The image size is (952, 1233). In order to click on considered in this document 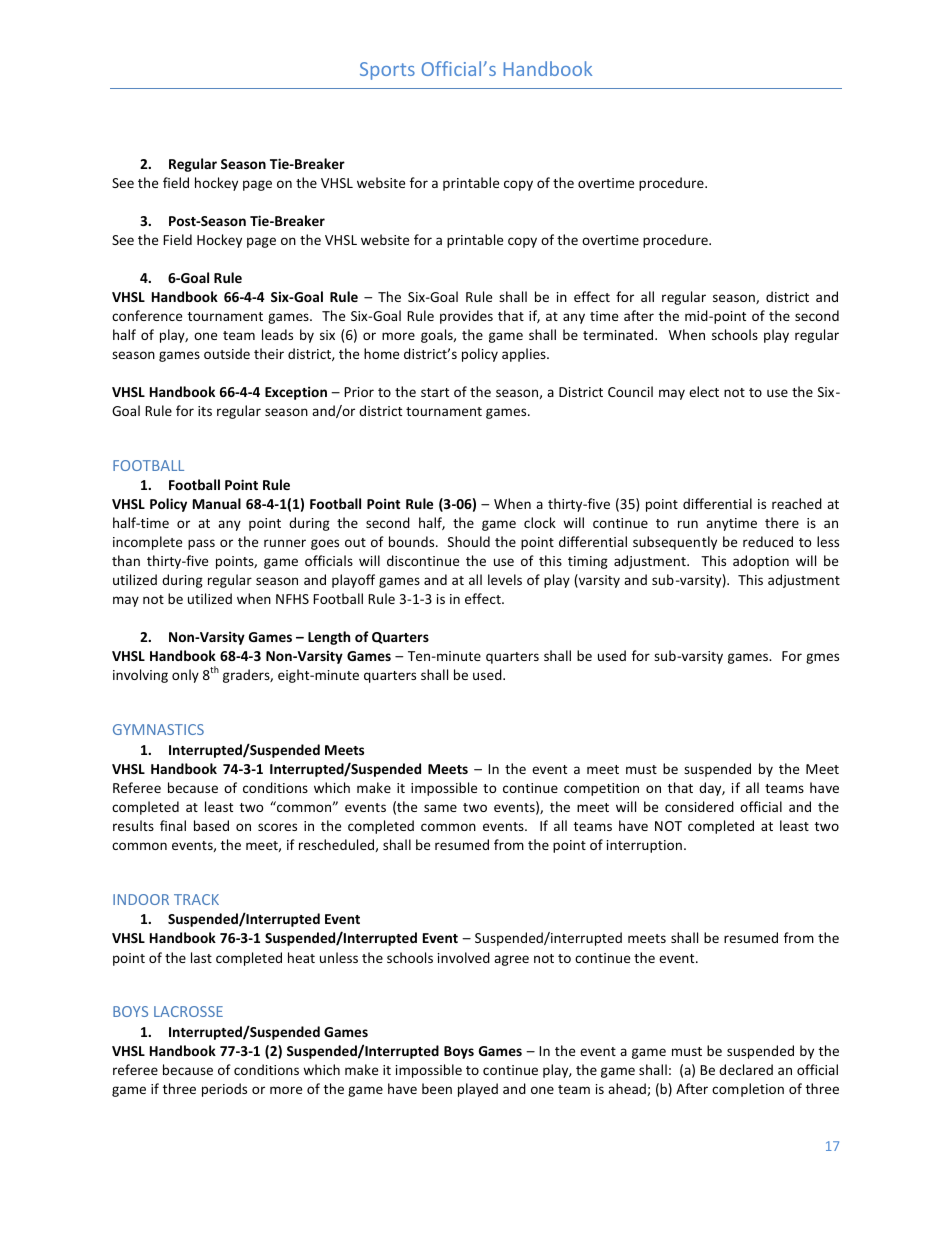, I will do `click(699, 806)`.
